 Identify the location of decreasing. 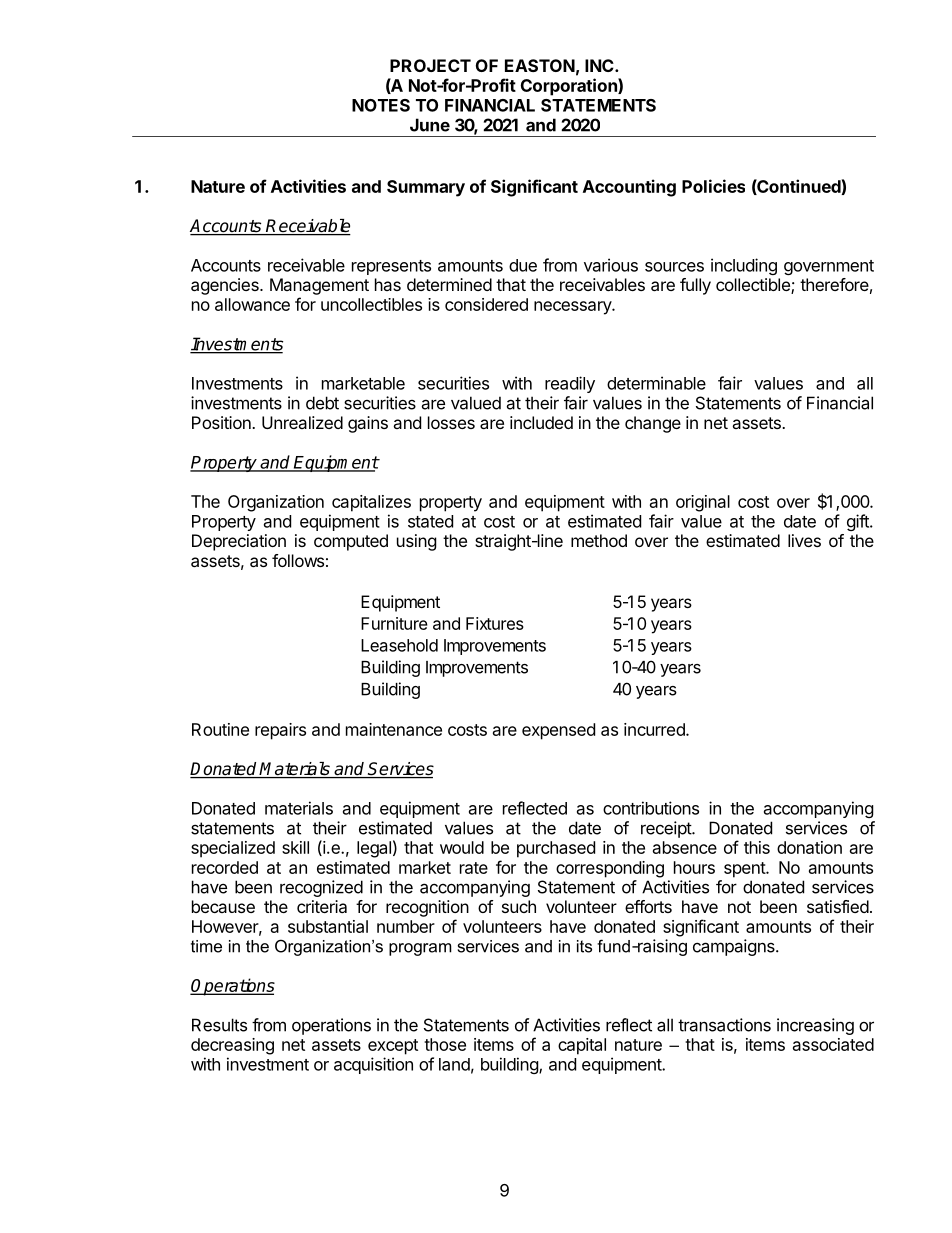
(232, 1046).
